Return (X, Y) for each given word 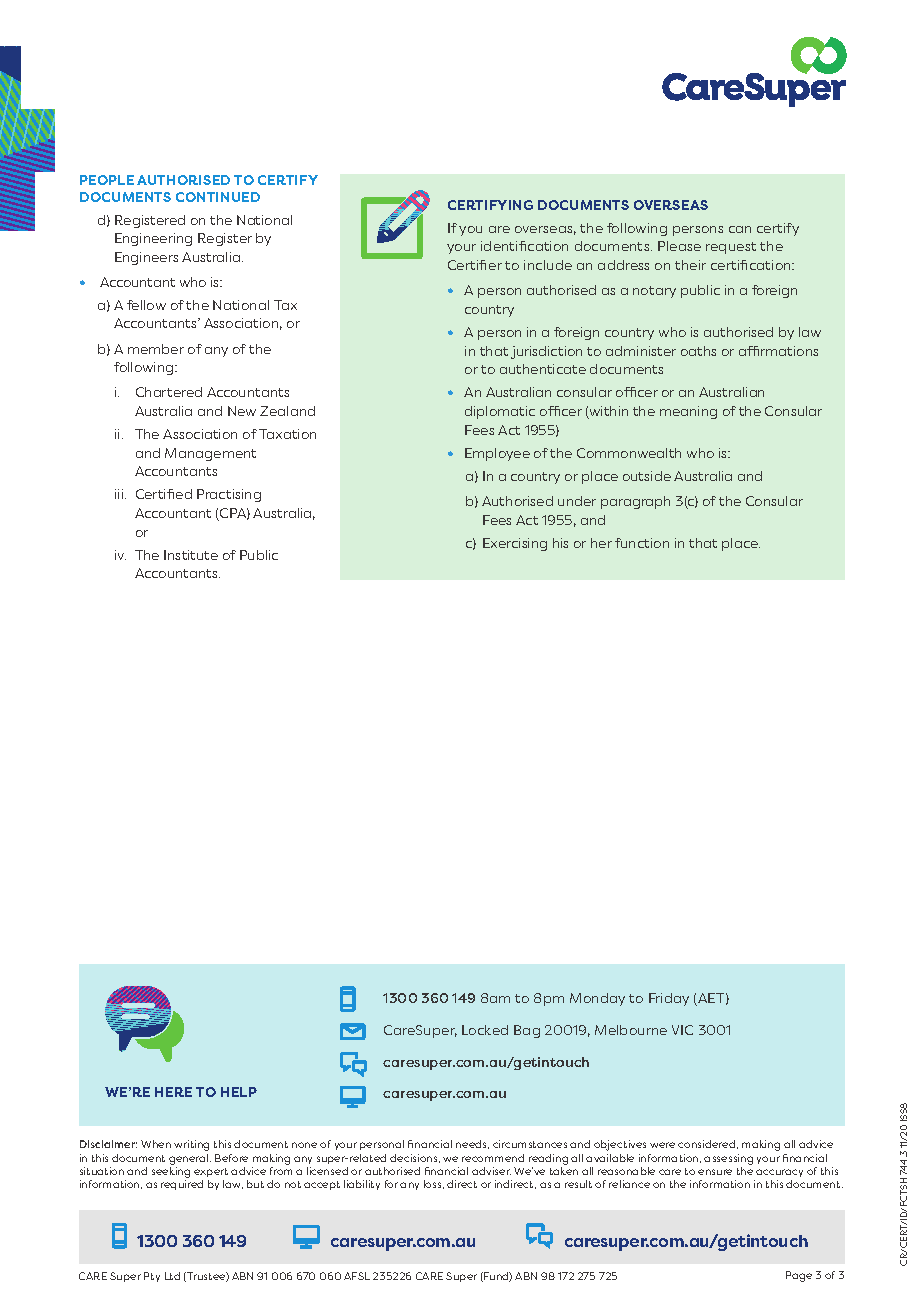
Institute (191, 555)
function (642, 543)
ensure (715, 1172)
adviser (491, 1171)
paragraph (635, 502)
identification (524, 246)
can (740, 229)
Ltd (172, 1276)
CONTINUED (218, 197)
